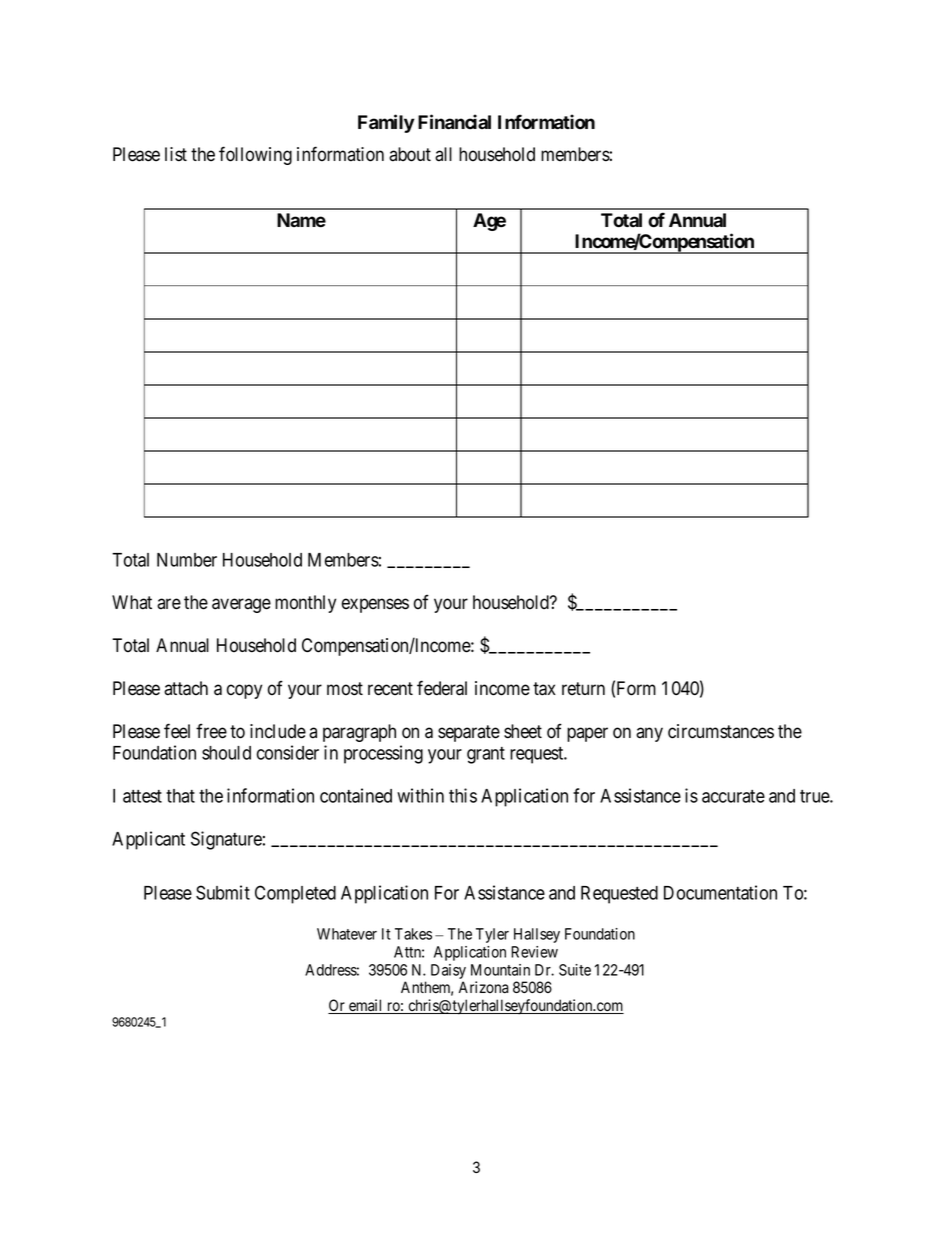 The height and width of the screenshot is (1233, 952). Describe the element at coordinates (649, 734) in the screenshot. I see `any` at that location.
